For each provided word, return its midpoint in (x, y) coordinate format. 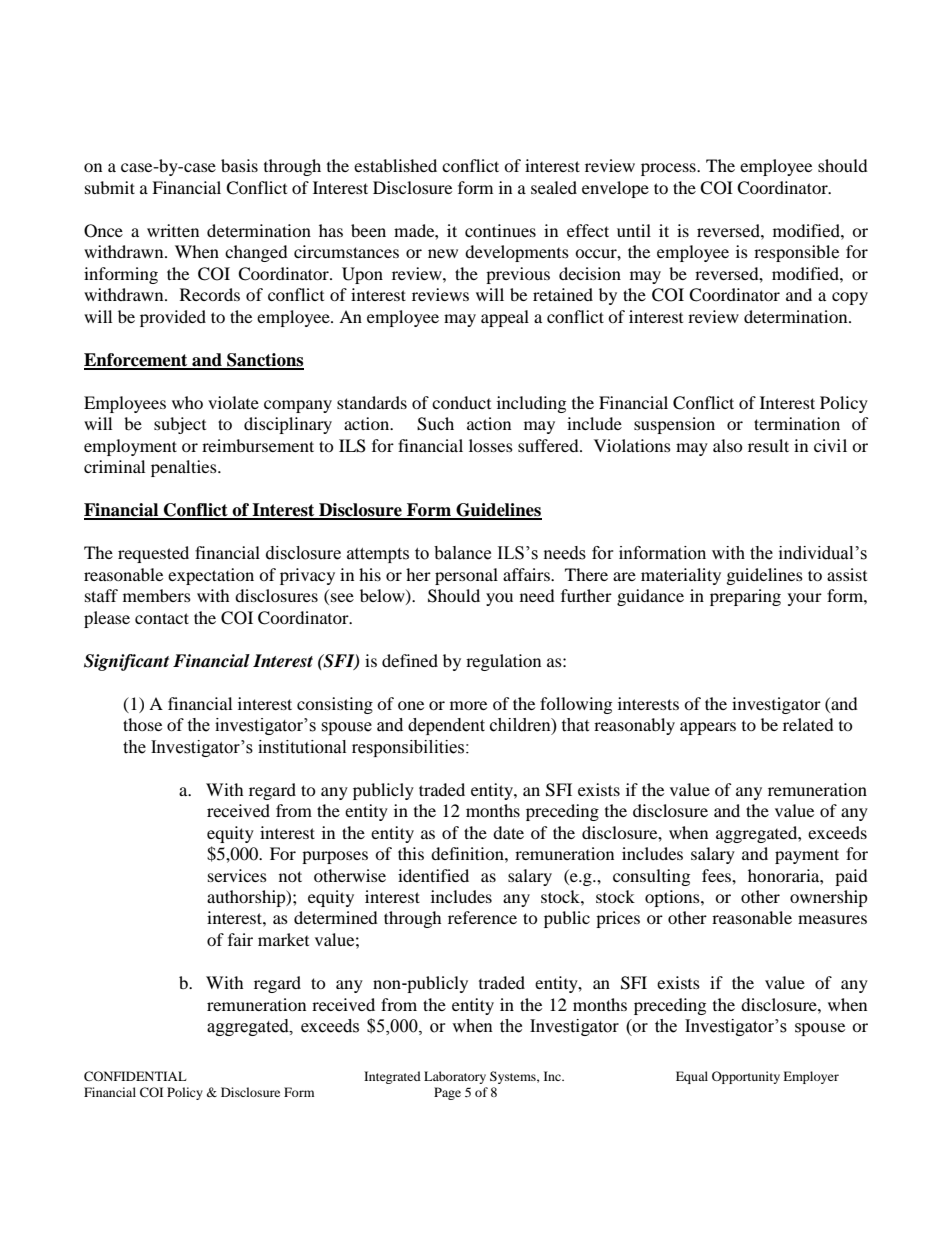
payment (807, 856)
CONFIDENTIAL (135, 1076)
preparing (745, 597)
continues (500, 230)
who (187, 402)
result (768, 445)
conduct (461, 402)
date (508, 832)
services (237, 875)
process (669, 169)
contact (162, 618)
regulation (503, 662)
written (173, 230)
